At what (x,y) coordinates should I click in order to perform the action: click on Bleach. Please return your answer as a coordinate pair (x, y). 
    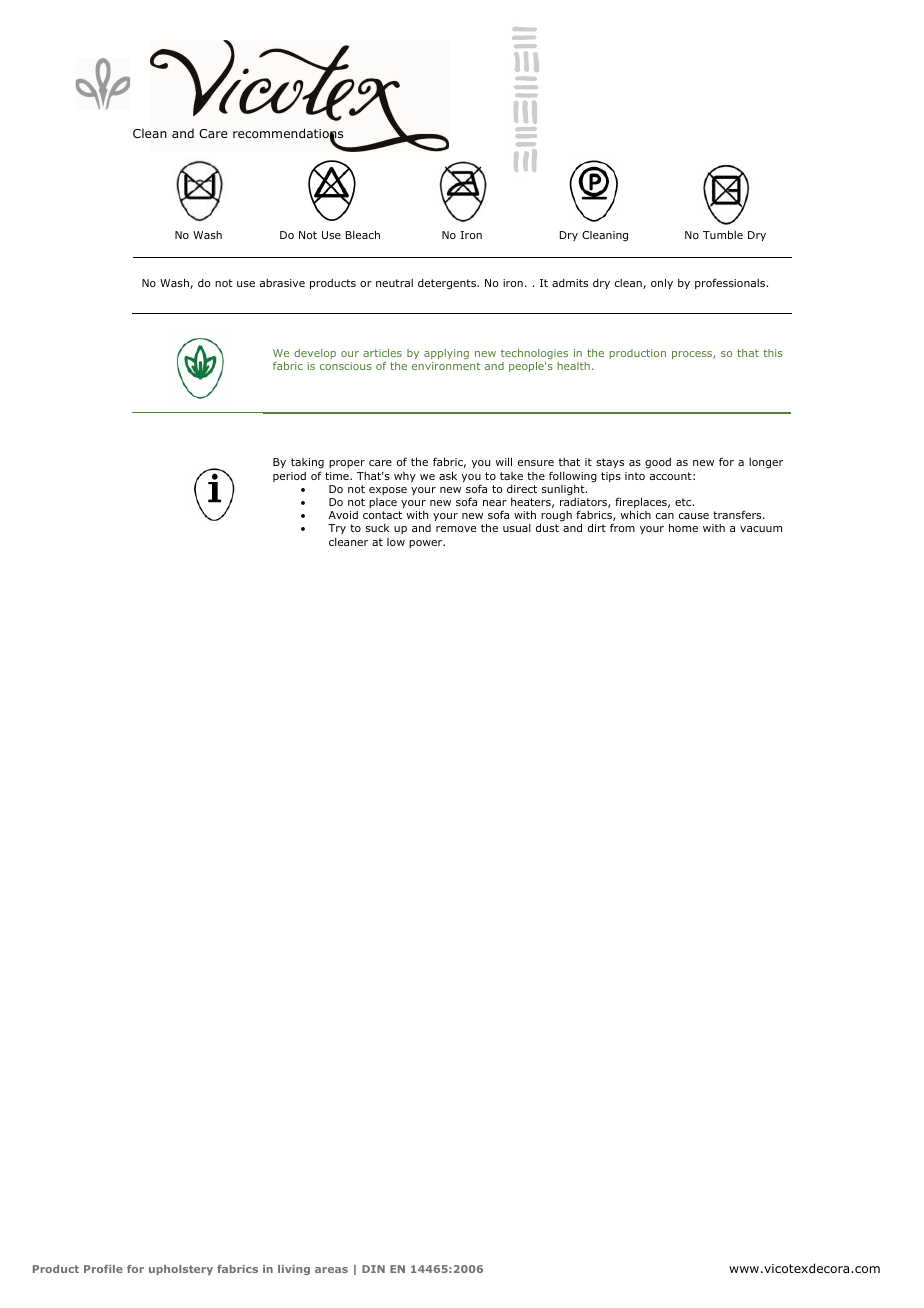
    Looking at the image, I should click on (363, 234).
